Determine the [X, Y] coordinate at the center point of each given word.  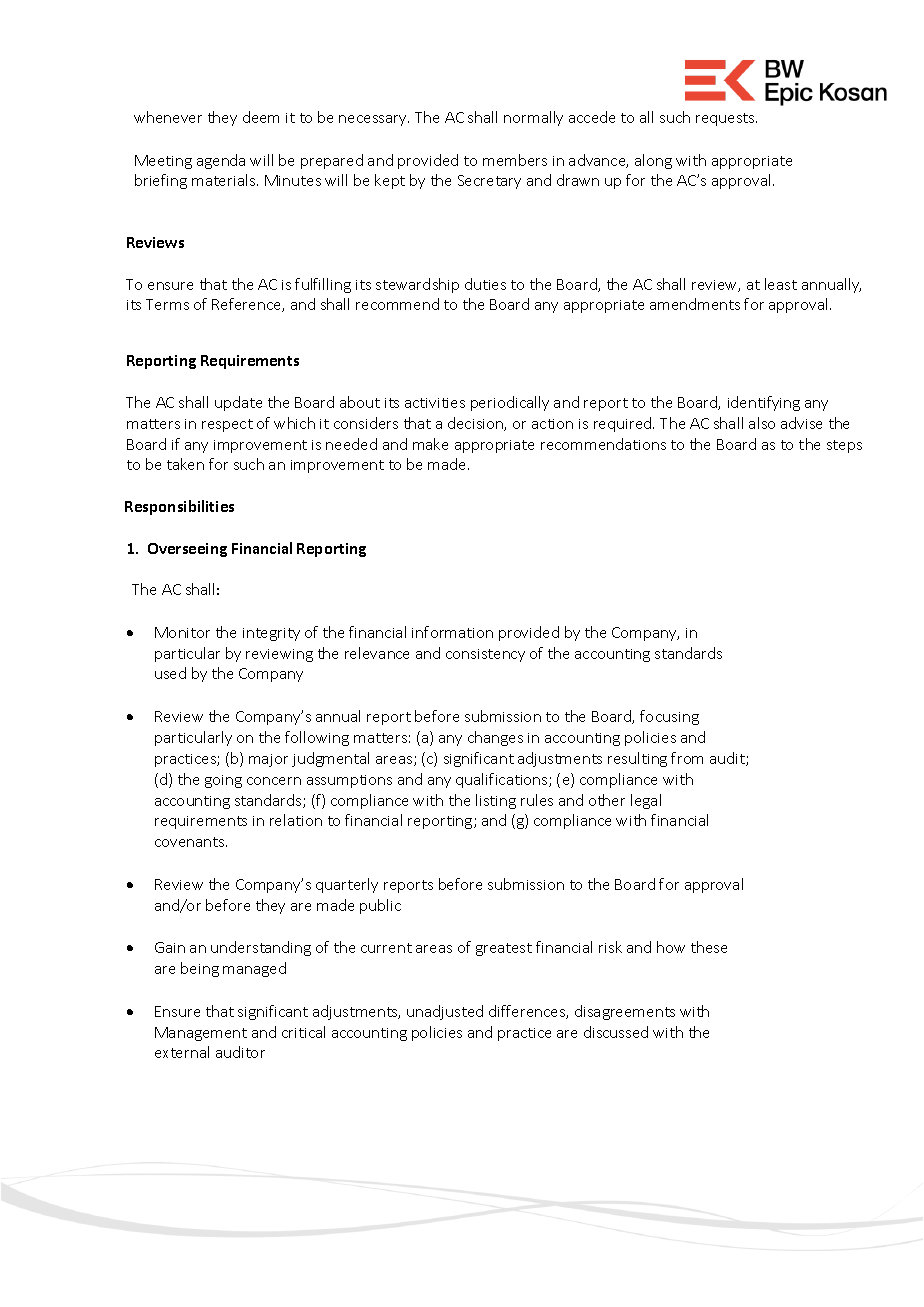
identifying [764, 403]
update [238, 403]
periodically [510, 403]
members [515, 160]
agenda [221, 161]
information [452, 632]
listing [496, 801]
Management [201, 1034]
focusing [669, 717]
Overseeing [187, 550]
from [687, 758]
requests [726, 119]
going [223, 781]
